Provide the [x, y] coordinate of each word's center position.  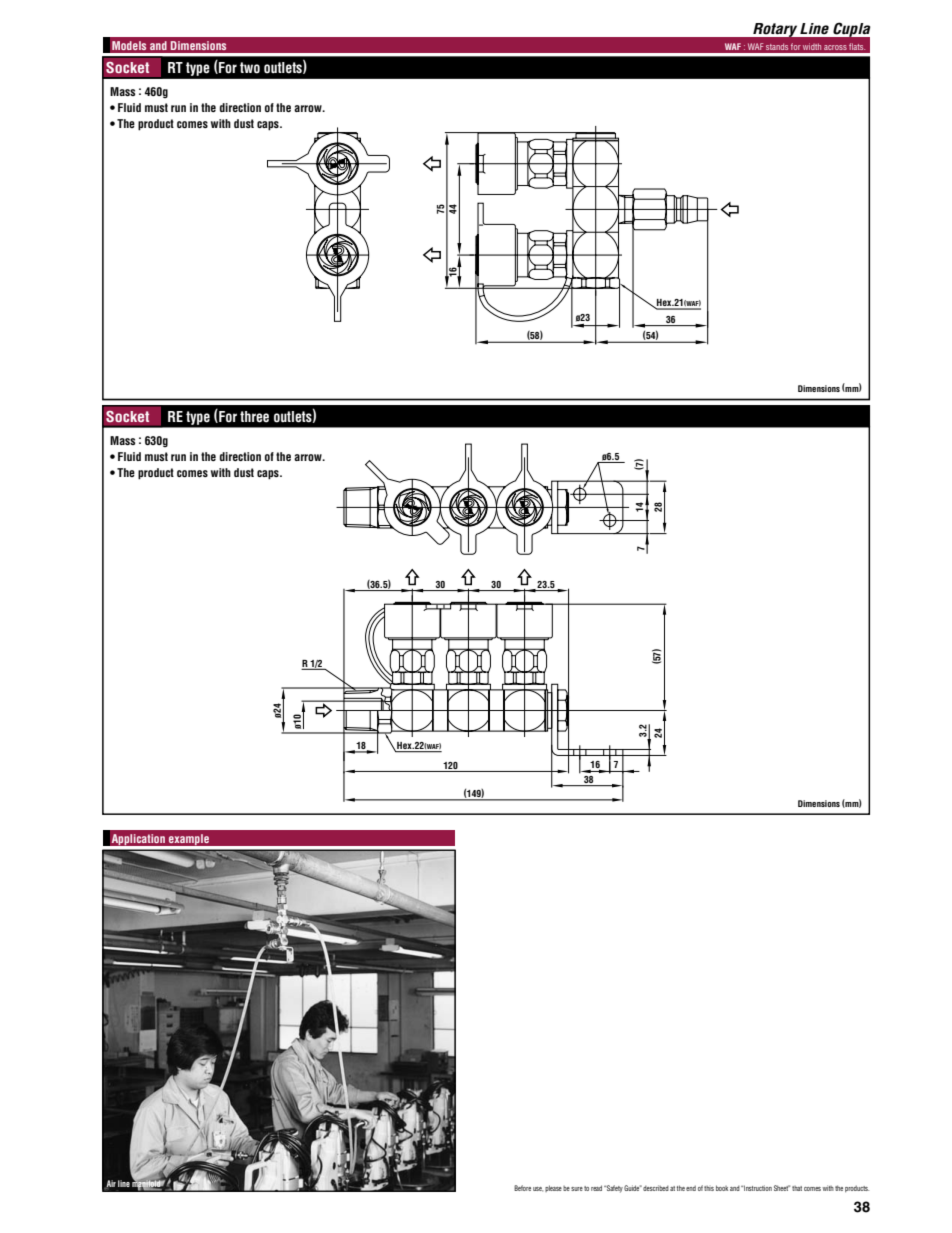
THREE [254, 417]
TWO [250, 68]
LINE [124, 1183]
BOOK [722, 1188]
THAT [797, 1188]
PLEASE [553, 1188]
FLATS [857, 46]
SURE [577, 1189]
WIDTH [812, 46]
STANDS [777, 46]
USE [538, 1189]
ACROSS [835, 47]
